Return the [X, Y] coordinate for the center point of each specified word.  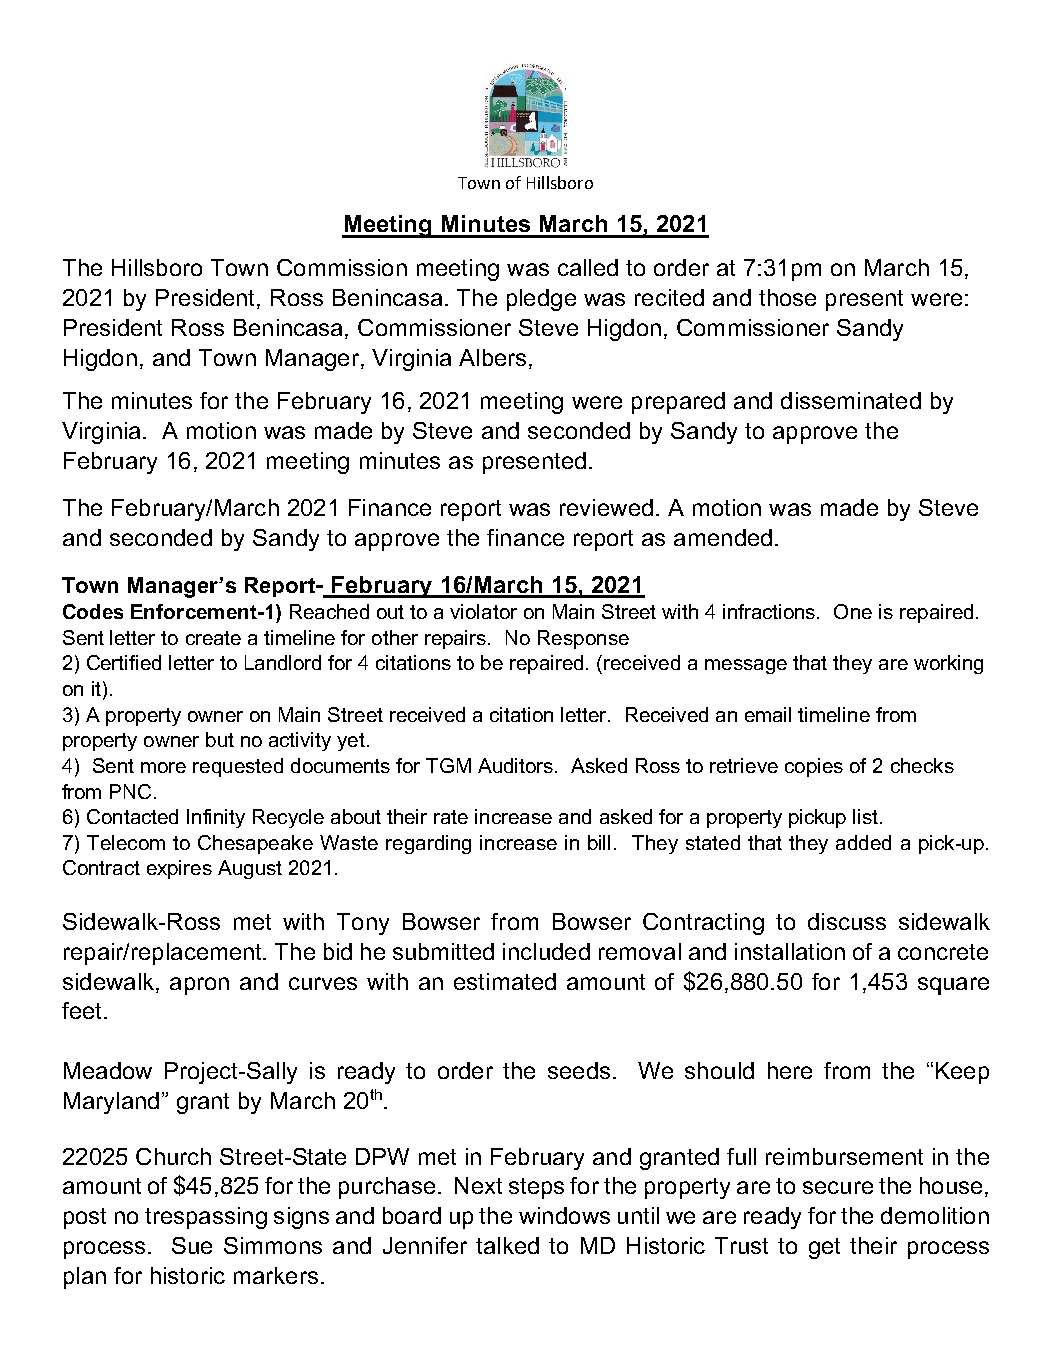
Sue [192, 1245]
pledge [541, 300]
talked [507, 1245]
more [163, 767]
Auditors [515, 765]
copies [814, 767]
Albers [492, 357]
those [787, 297]
